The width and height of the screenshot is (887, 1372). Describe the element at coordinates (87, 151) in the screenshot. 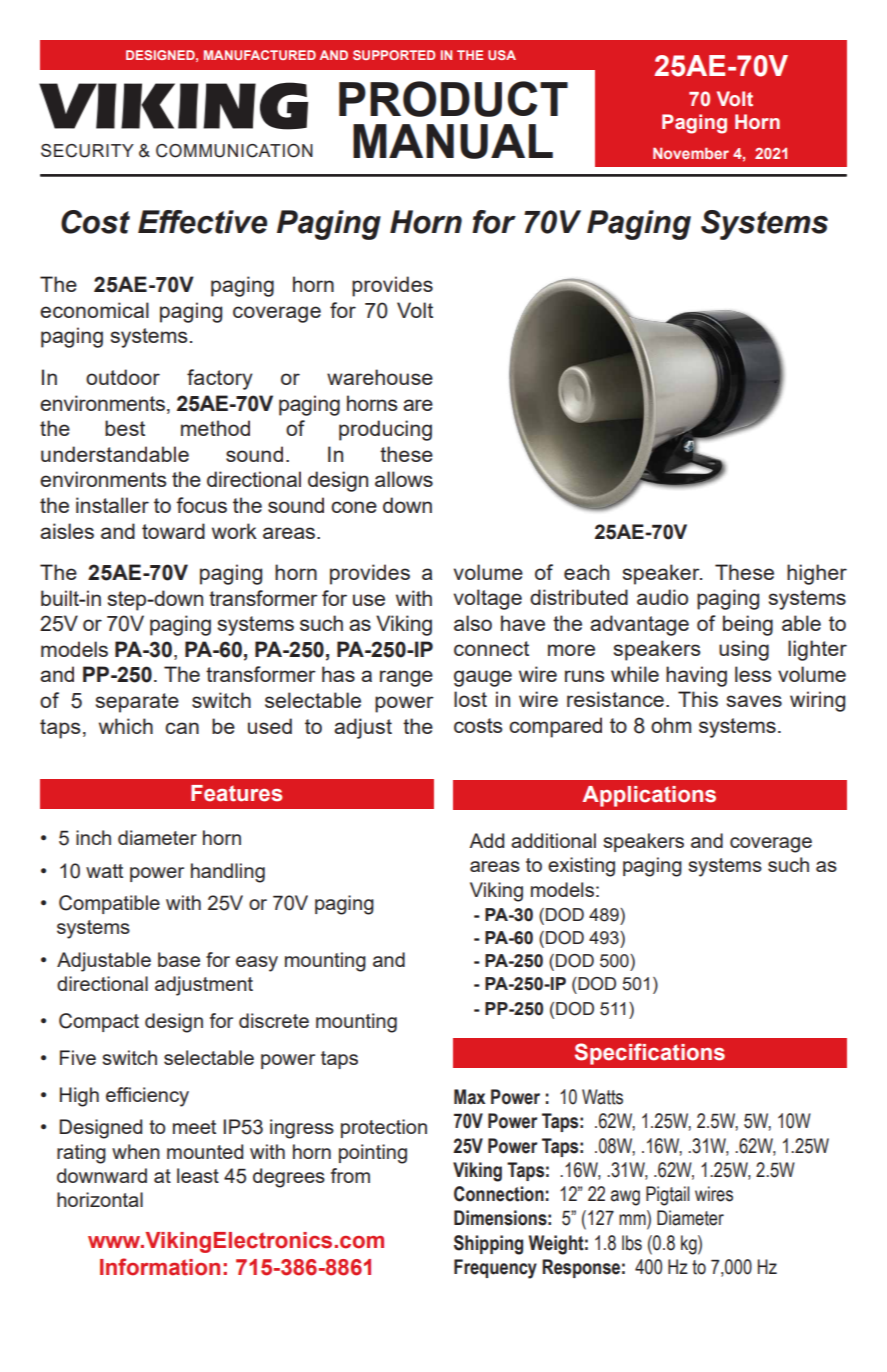

I see `SECURITY` at that location.
